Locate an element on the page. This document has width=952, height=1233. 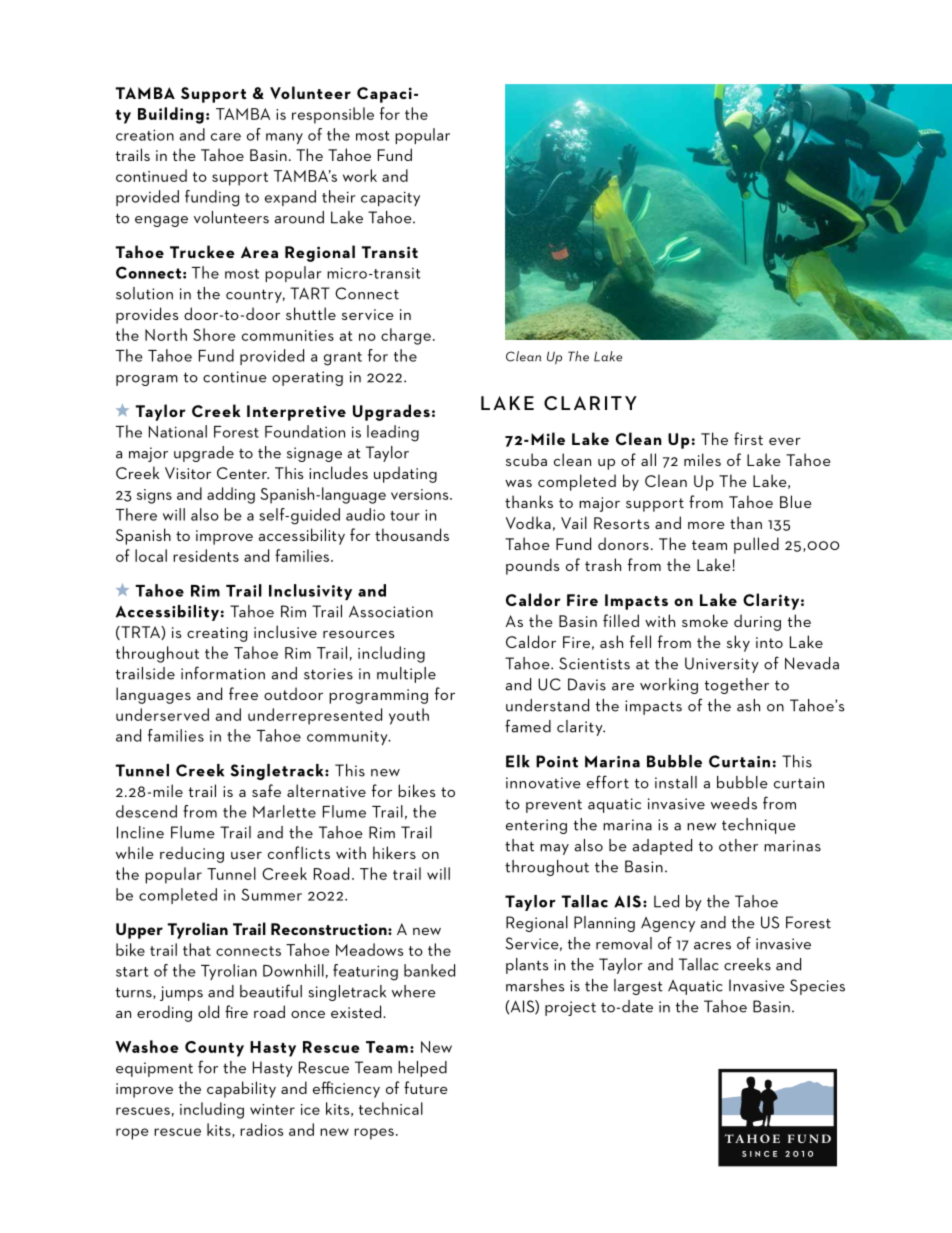
care is located at coordinates (226, 137).
